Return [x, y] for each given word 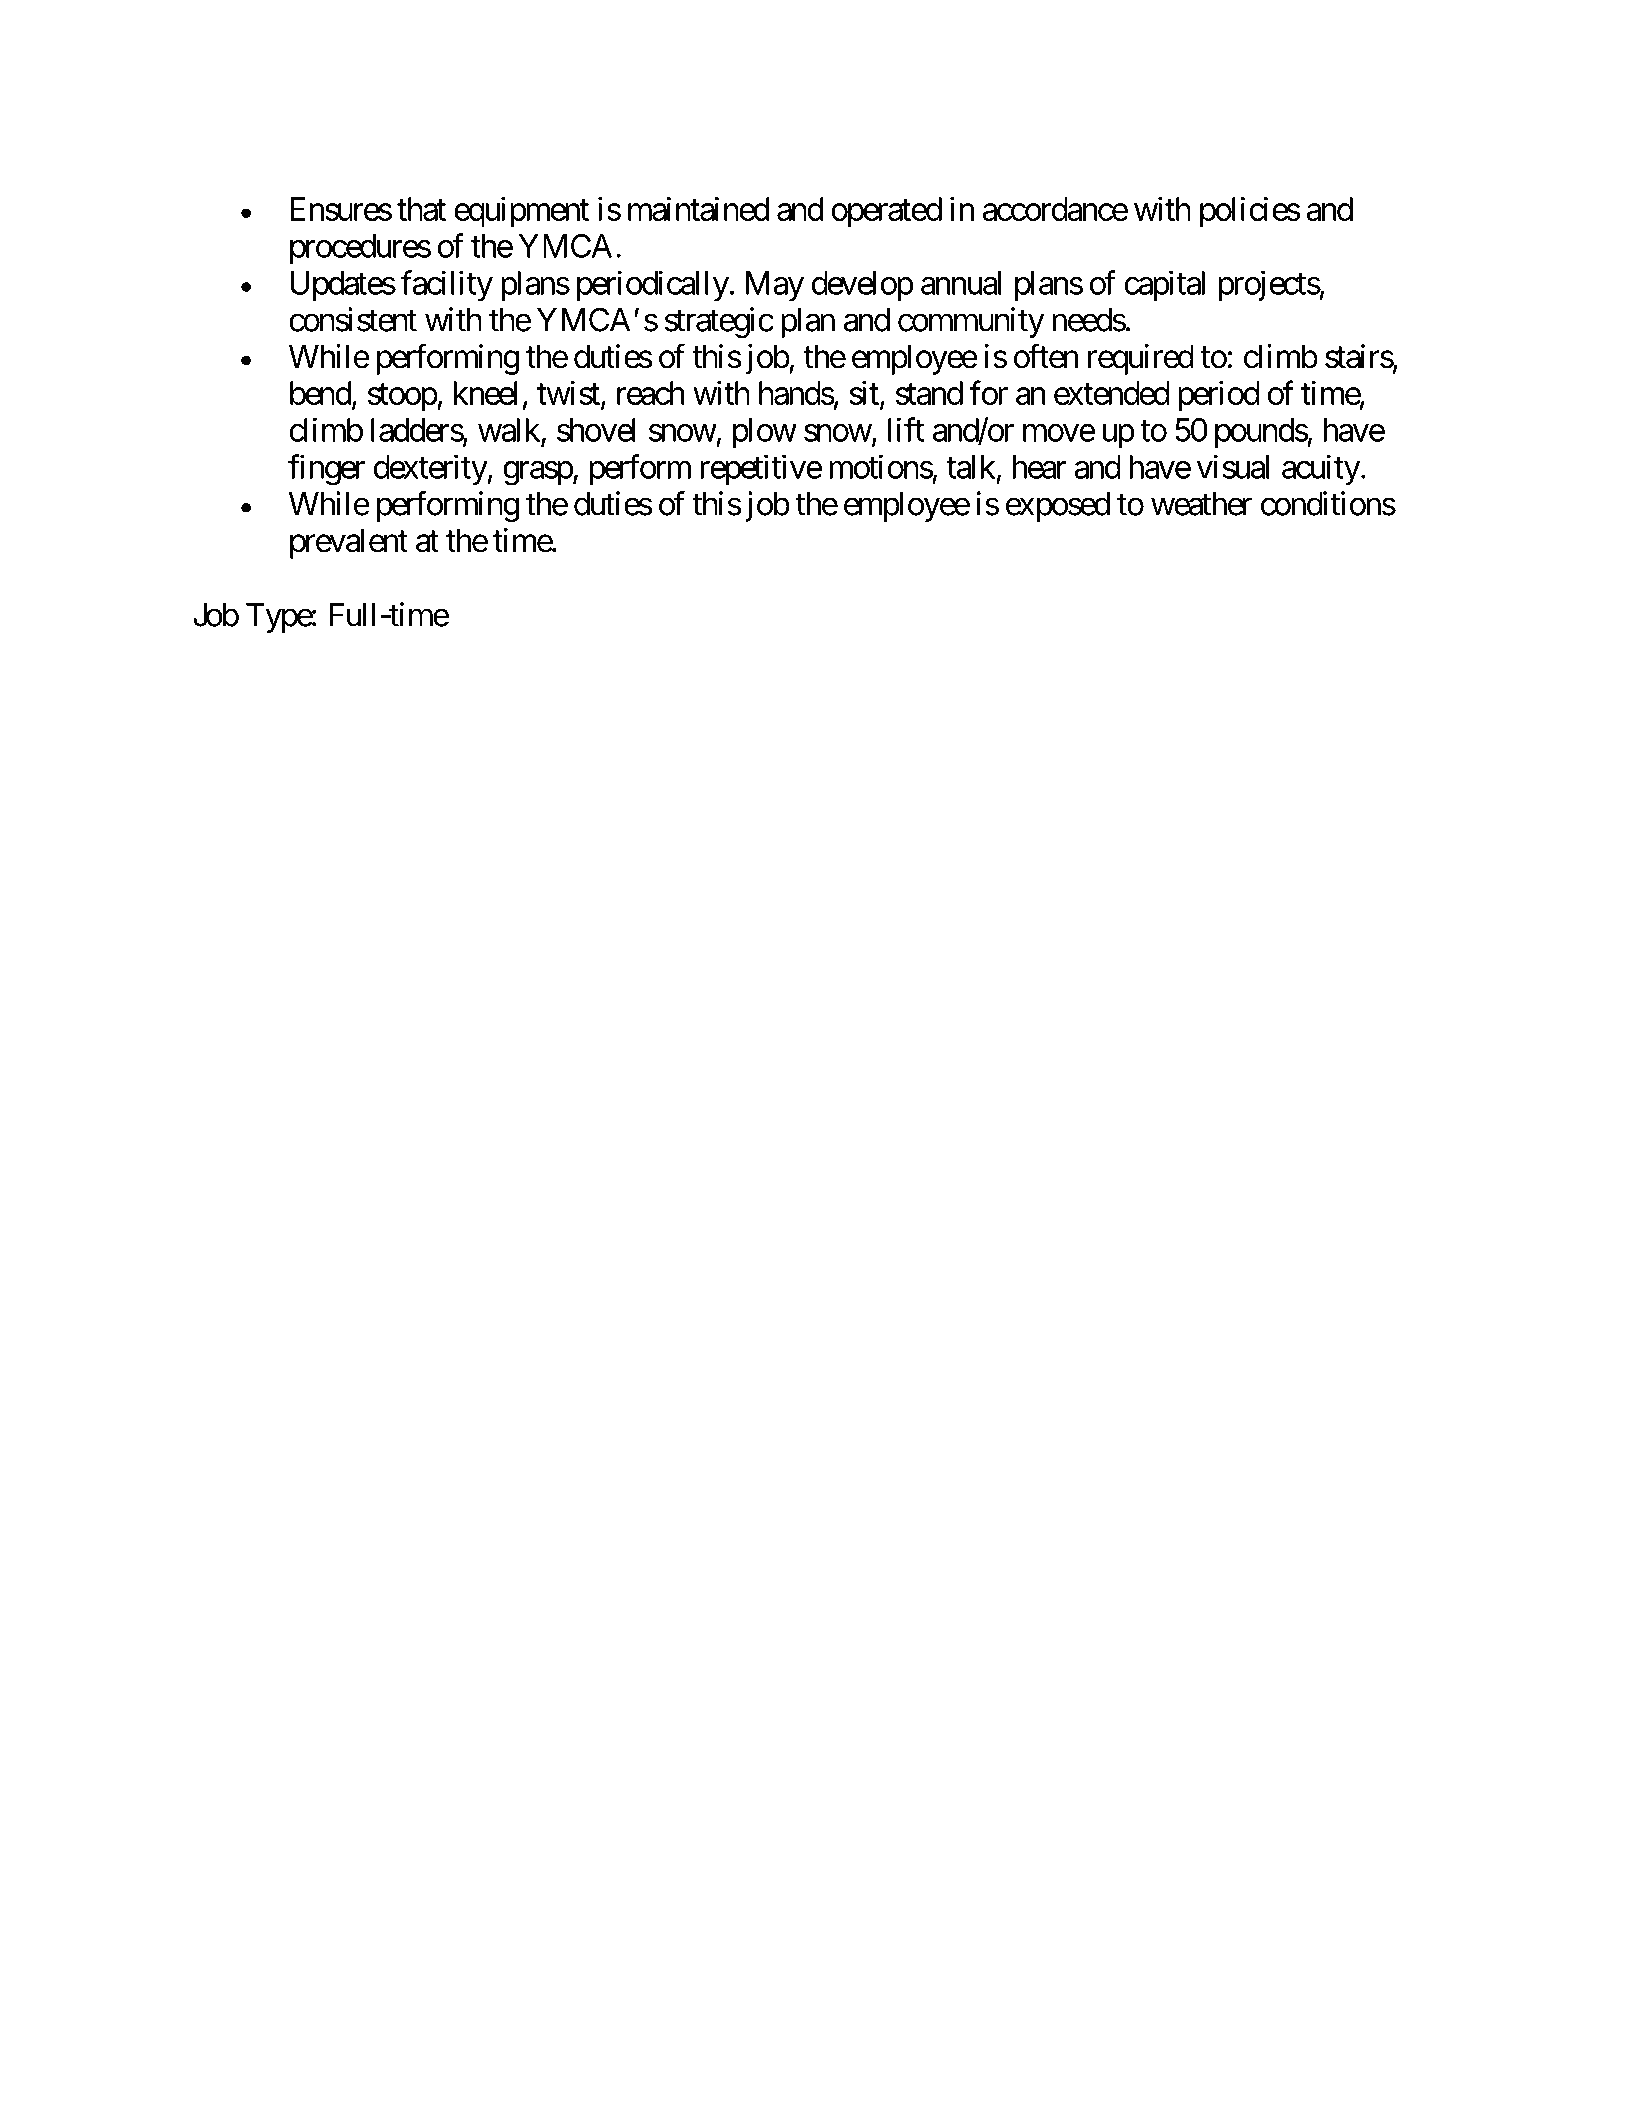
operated [886, 212]
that [421, 209]
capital [1164, 285]
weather [1201, 504]
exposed [1058, 507]
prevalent [349, 543]
